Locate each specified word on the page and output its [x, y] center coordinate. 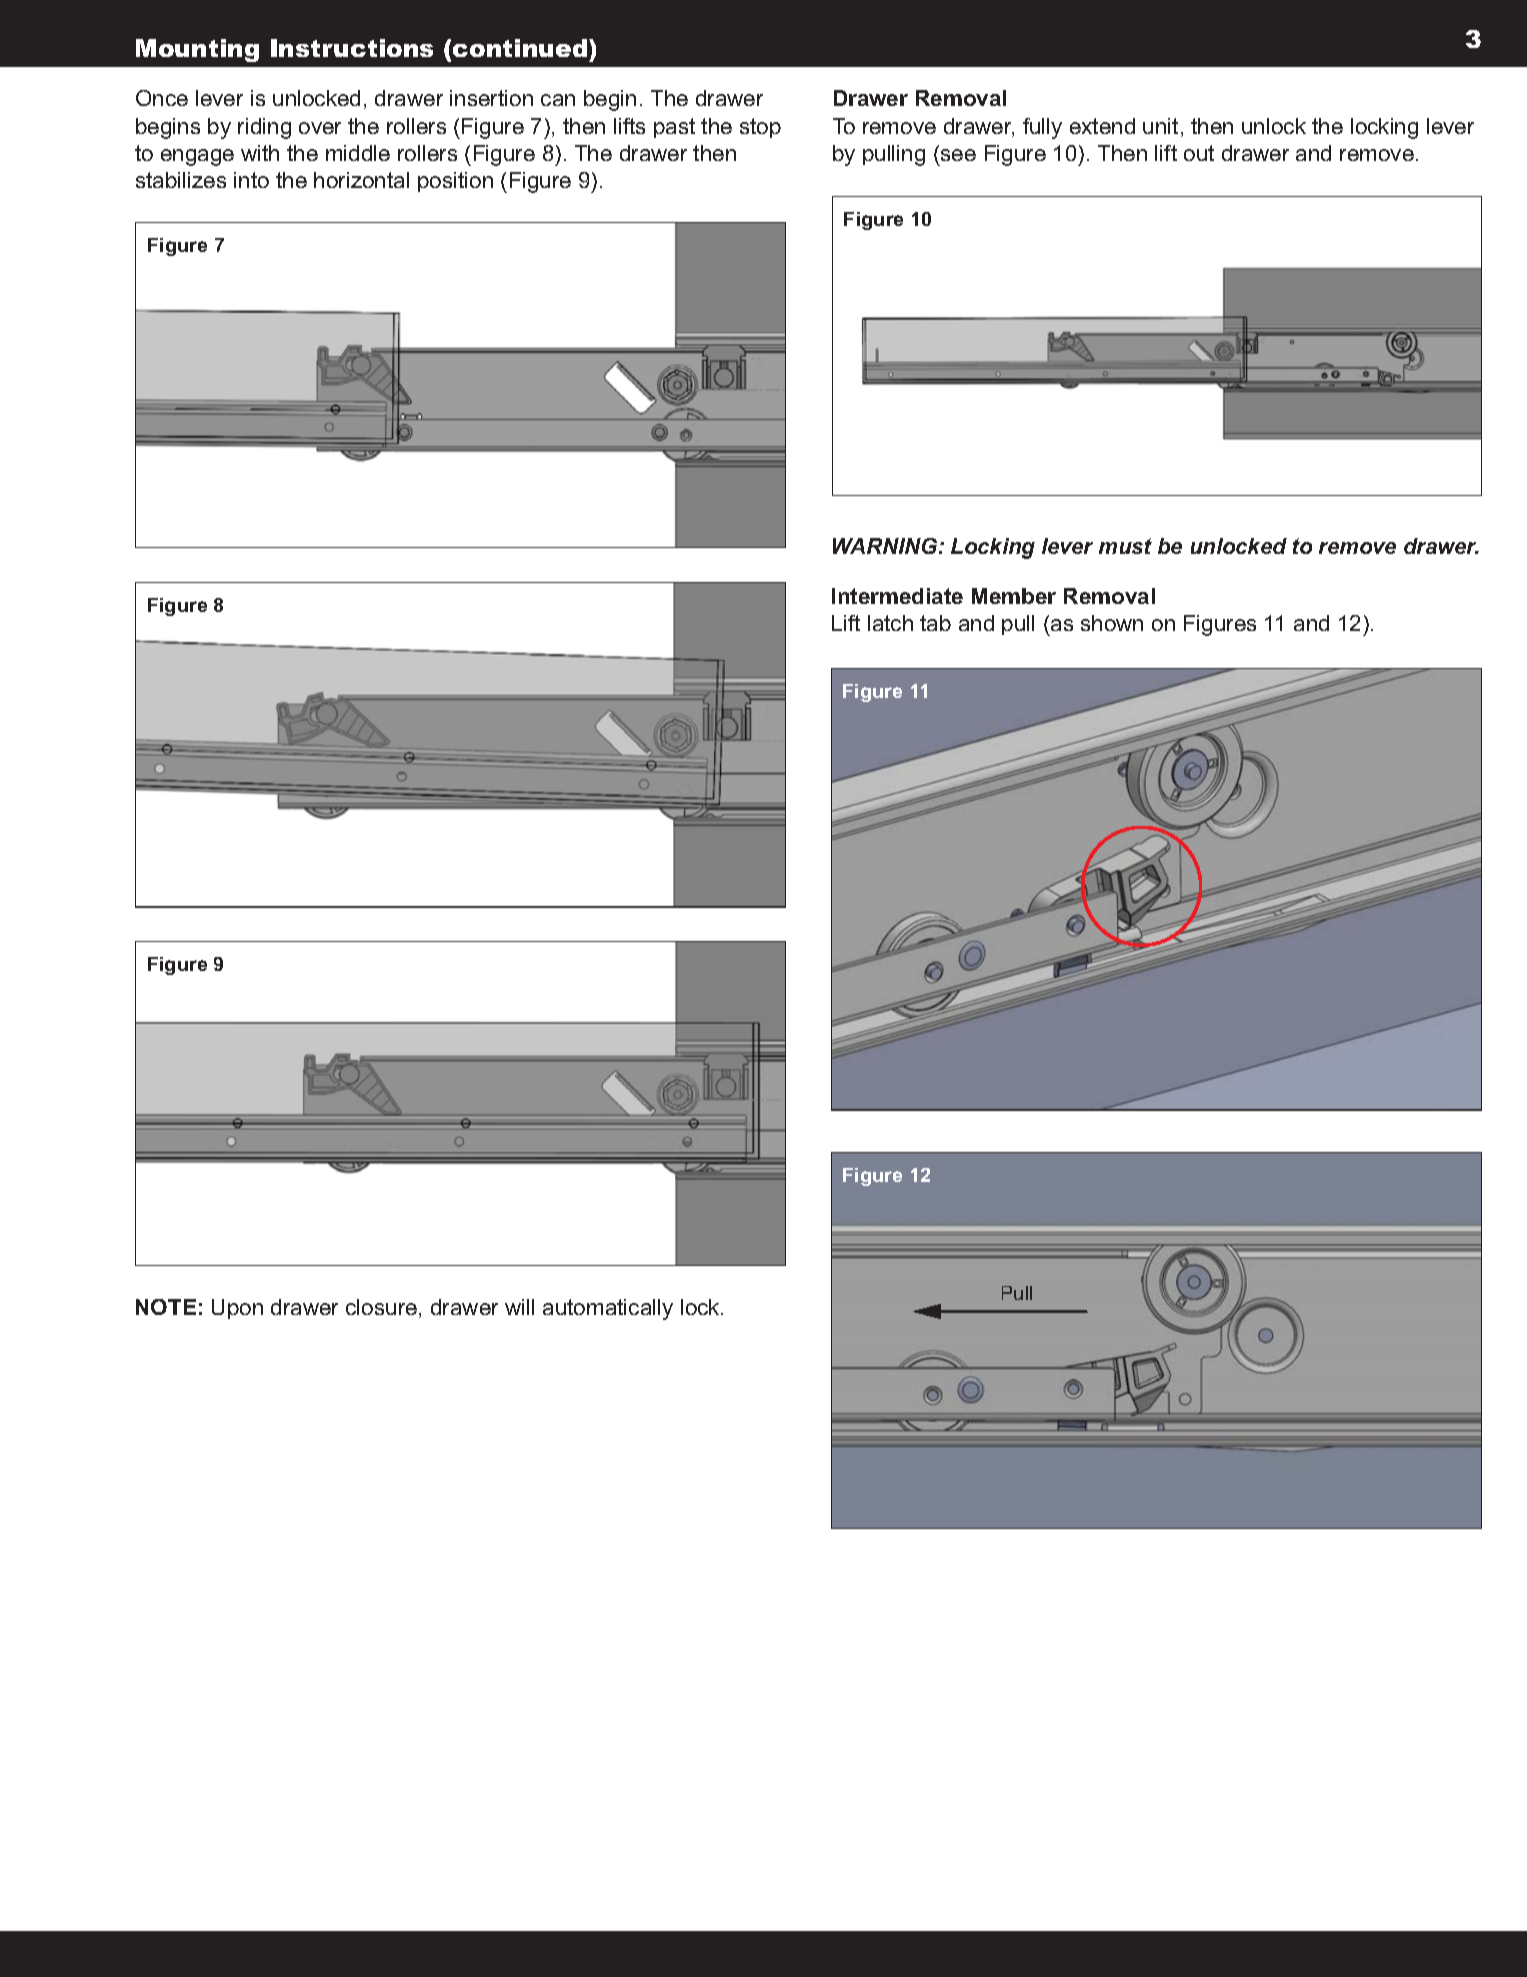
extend [1102, 126]
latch [890, 623]
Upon [237, 1309]
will [519, 1307]
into [251, 180]
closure [383, 1308]
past [674, 128]
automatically [608, 1309]
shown [1112, 623]
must [1125, 546]
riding [264, 128]
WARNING [886, 546]
